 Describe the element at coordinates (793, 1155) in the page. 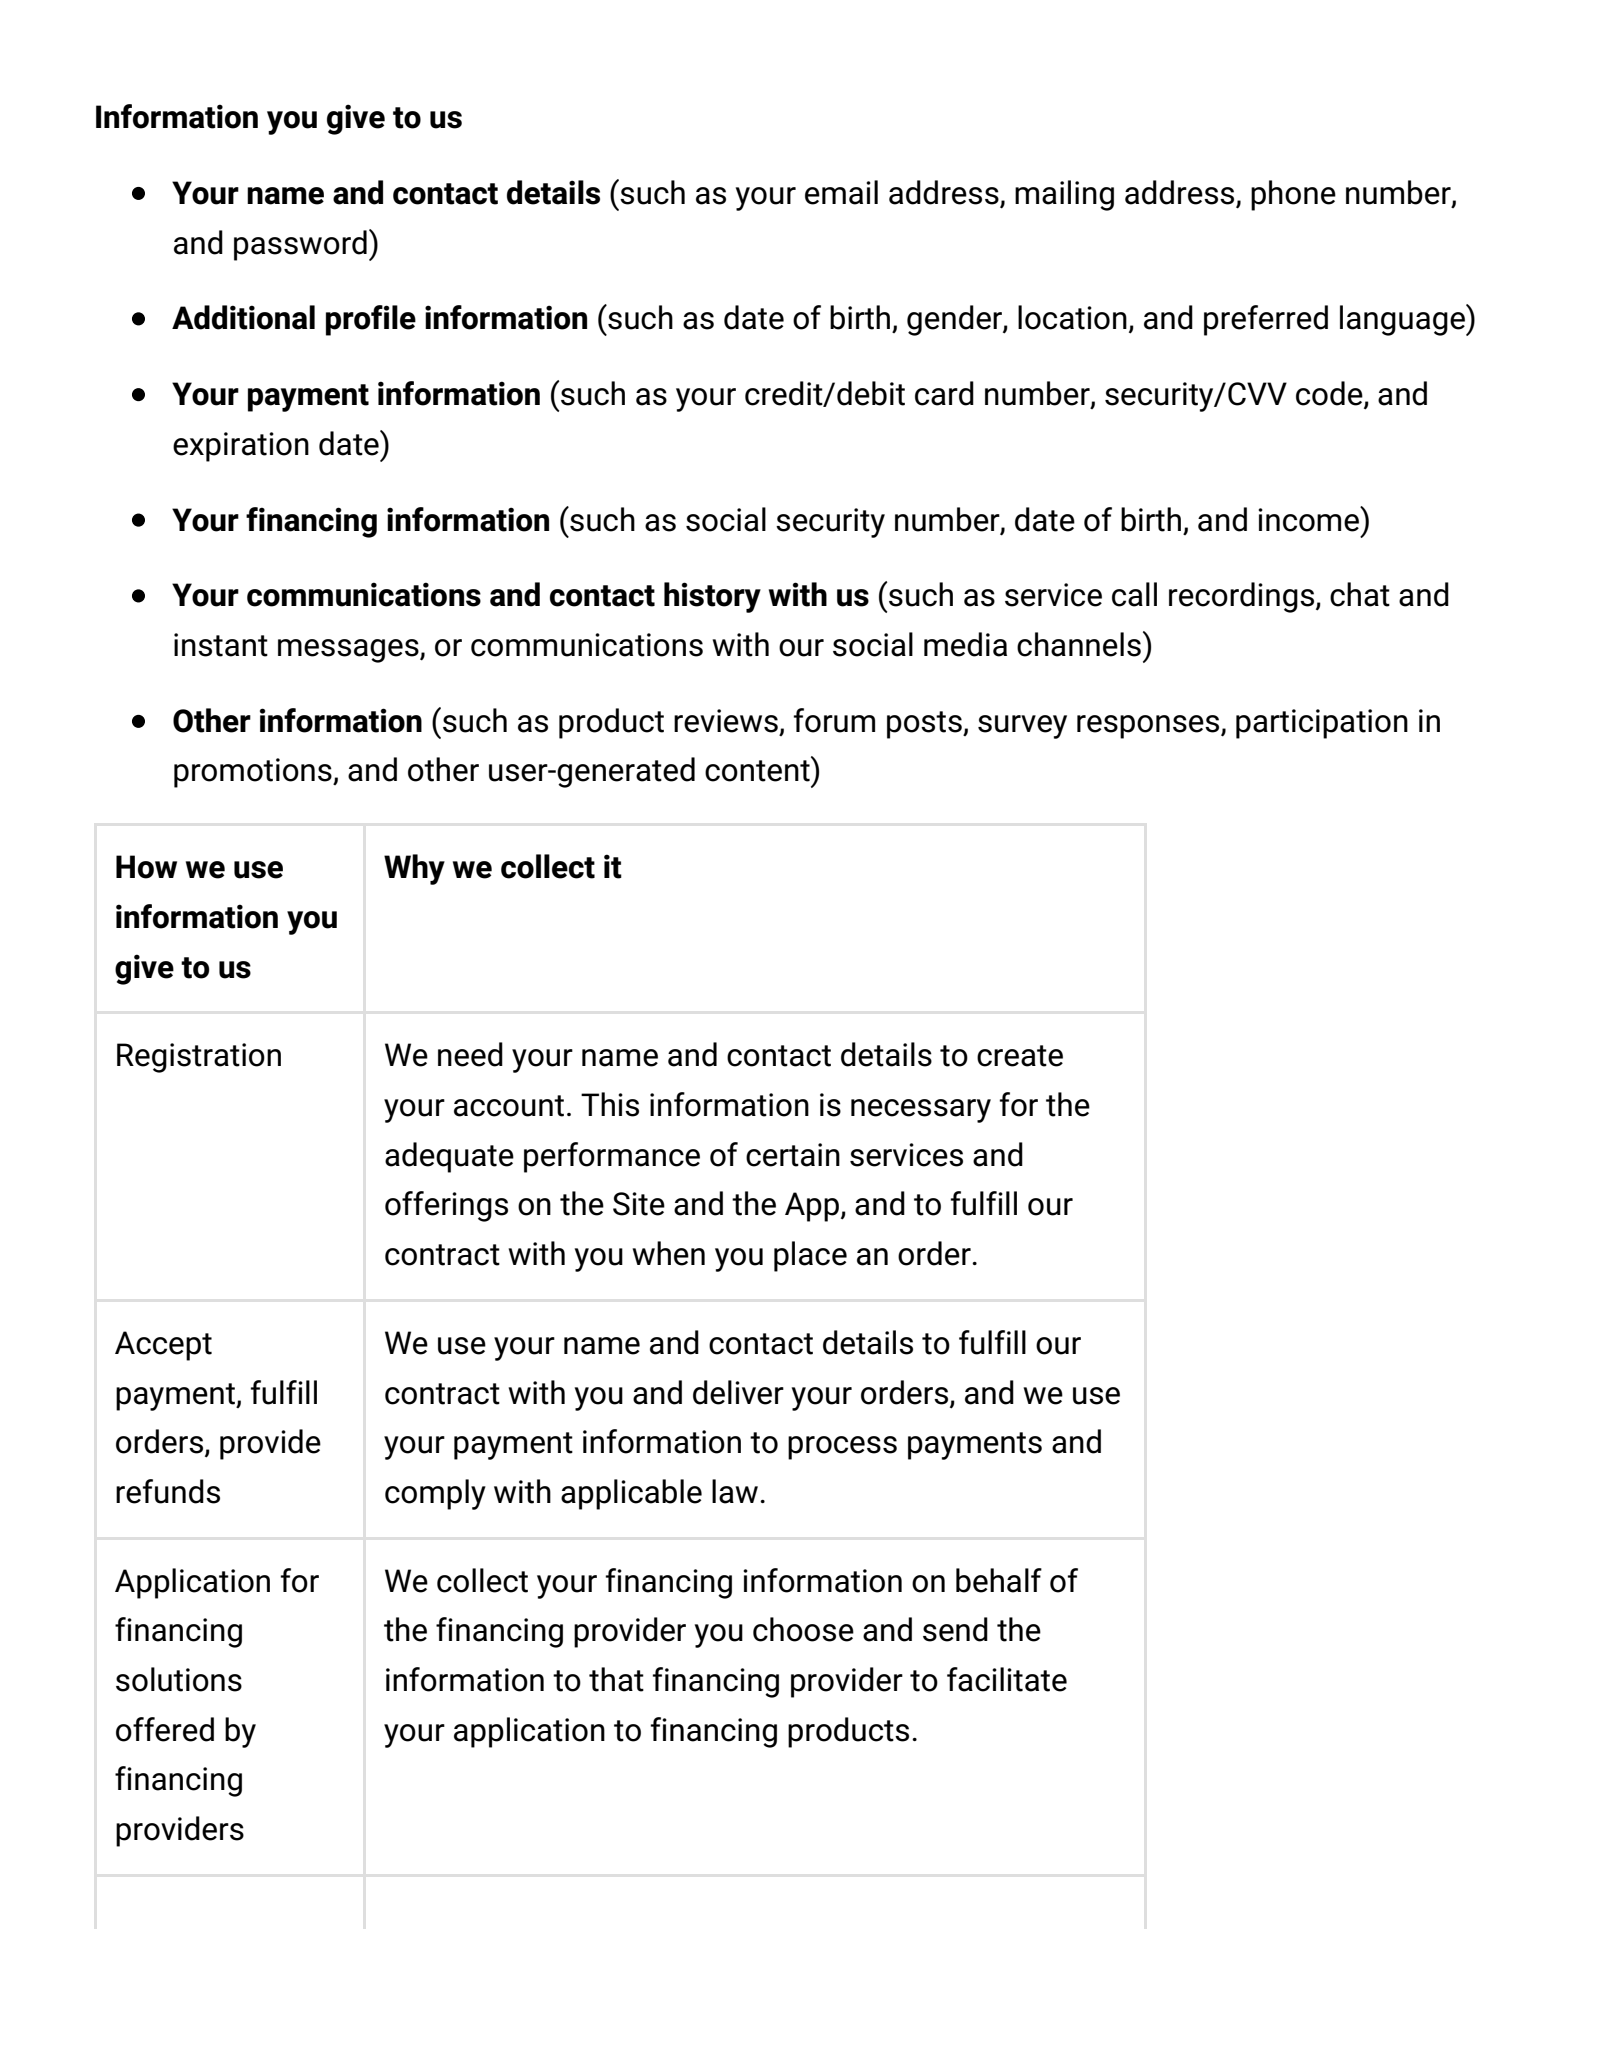

I see `certain` at that location.
